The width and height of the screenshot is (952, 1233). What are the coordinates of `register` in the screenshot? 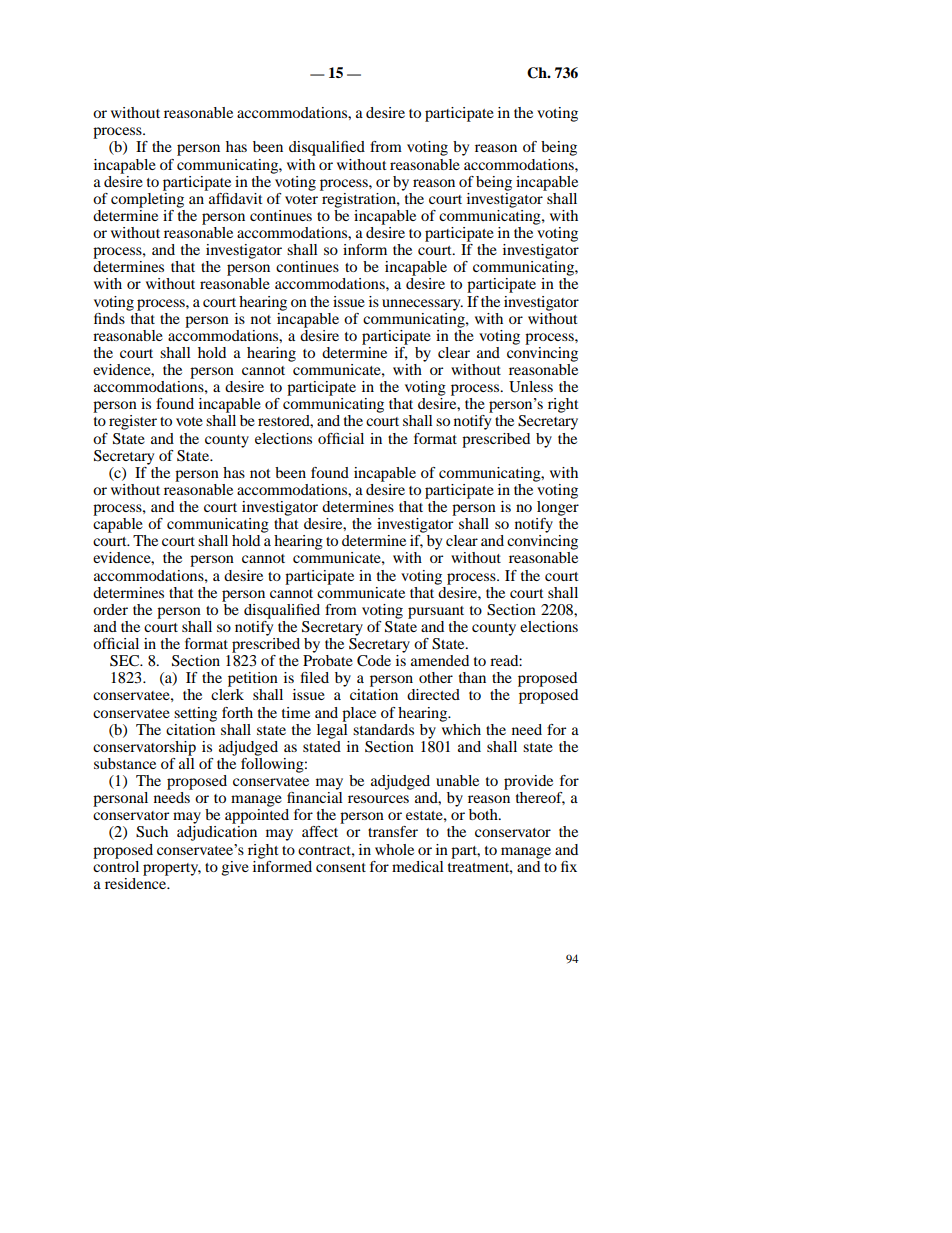 It's located at (133, 422).
